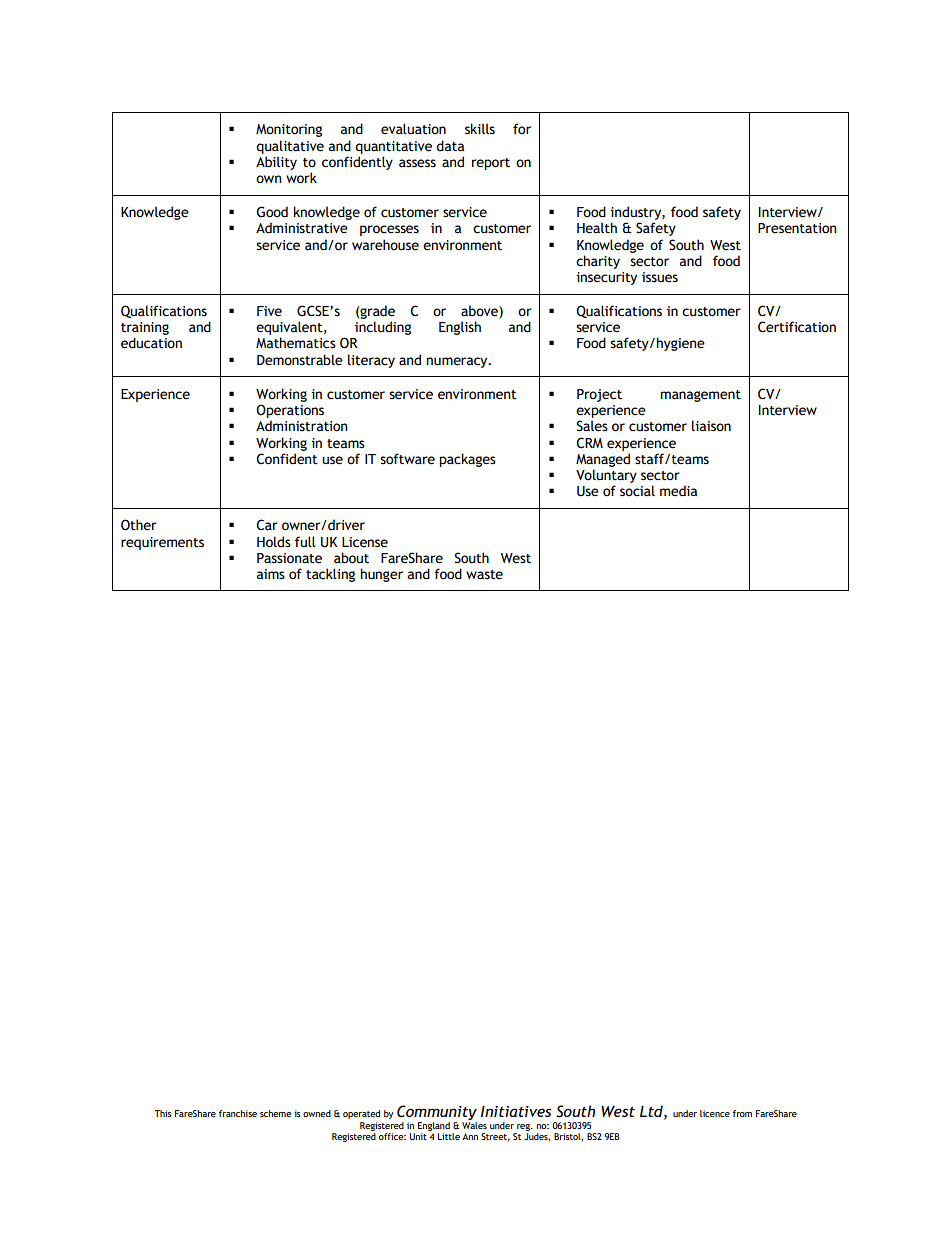 The height and width of the image is (1233, 952). Describe the element at coordinates (276, 163) in the image. I see `Ability` at that location.
